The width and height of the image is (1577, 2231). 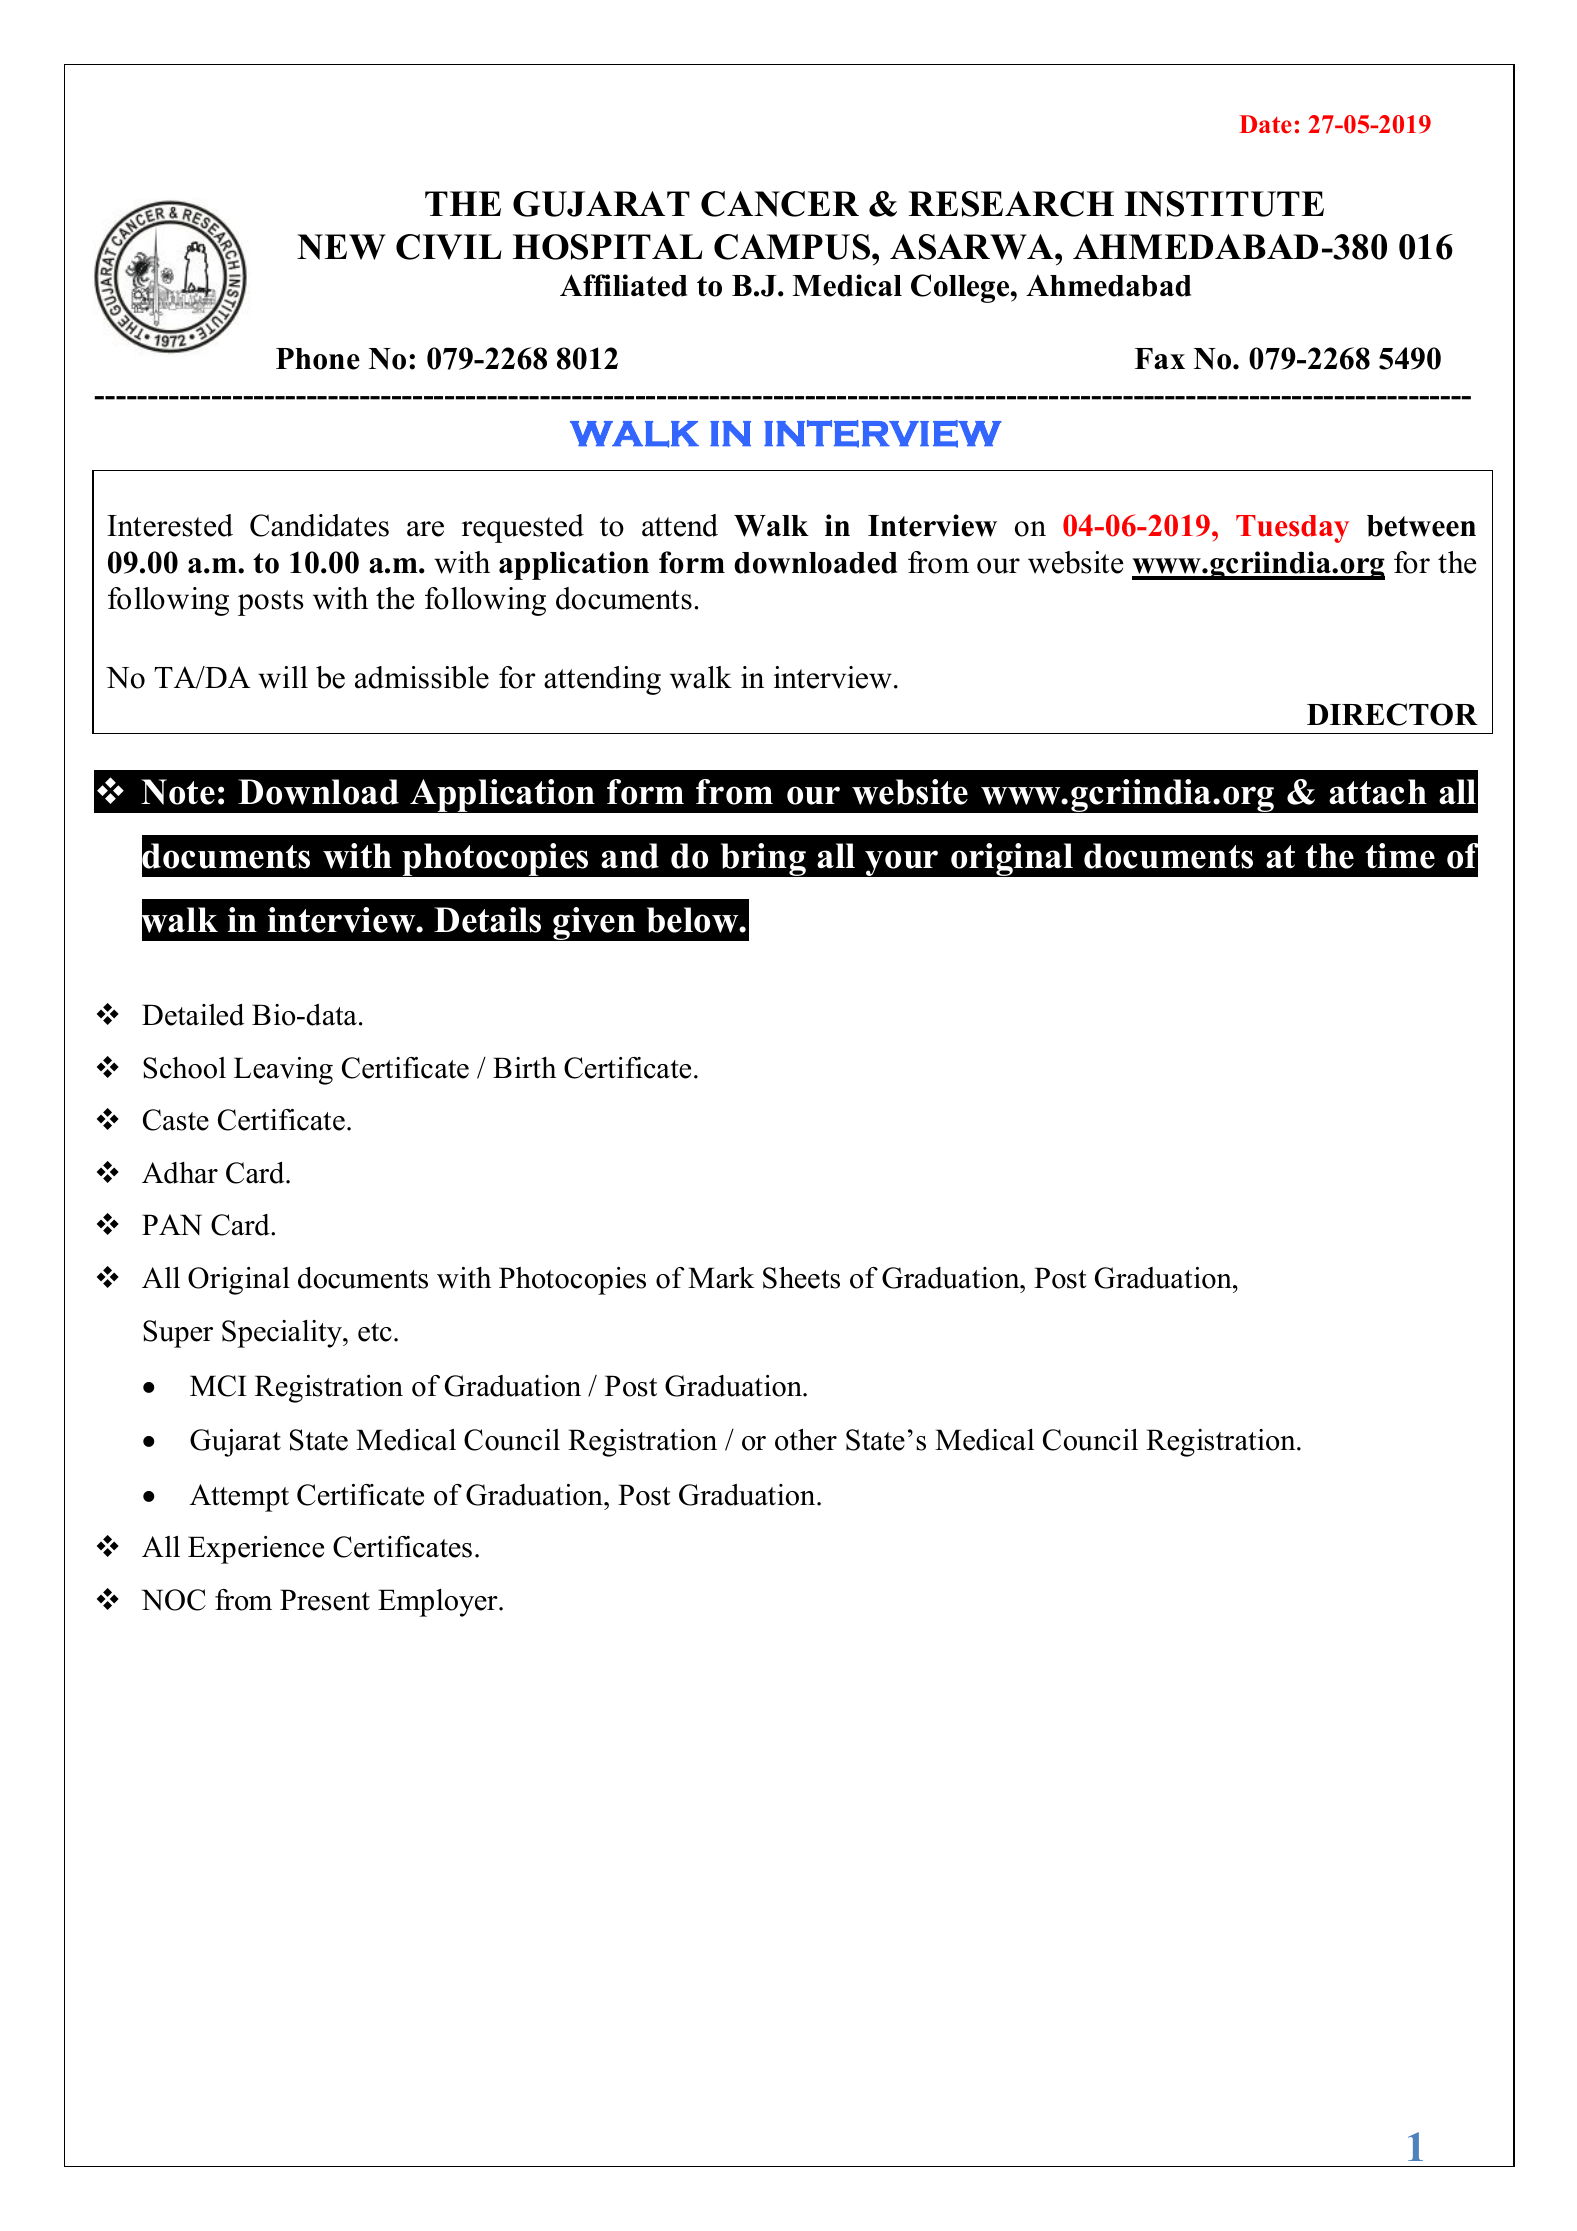 I want to click on time, so click(x=1400, y=856).
